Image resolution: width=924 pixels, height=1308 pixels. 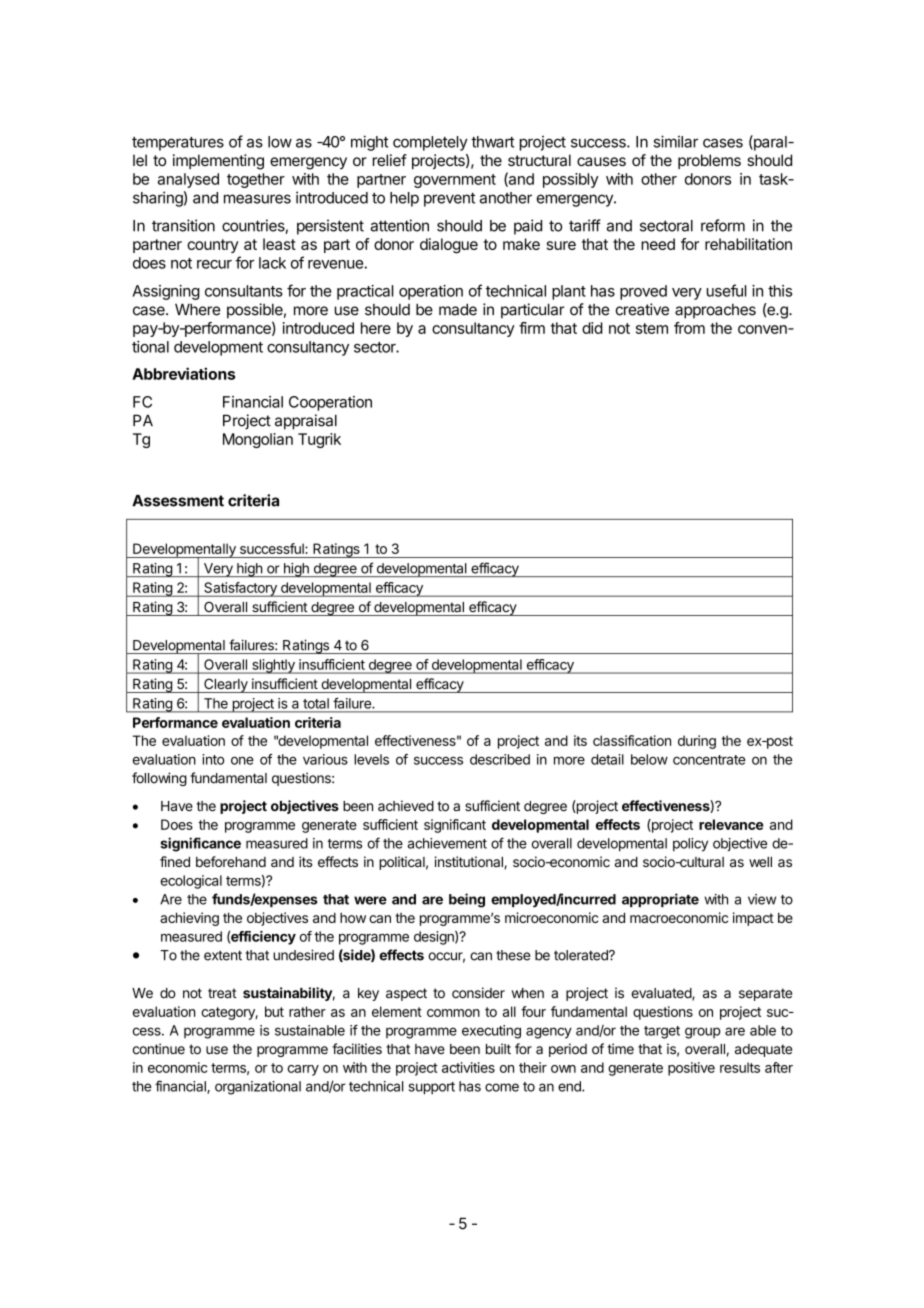 I want to click on government, so click(x=455, y=181).
